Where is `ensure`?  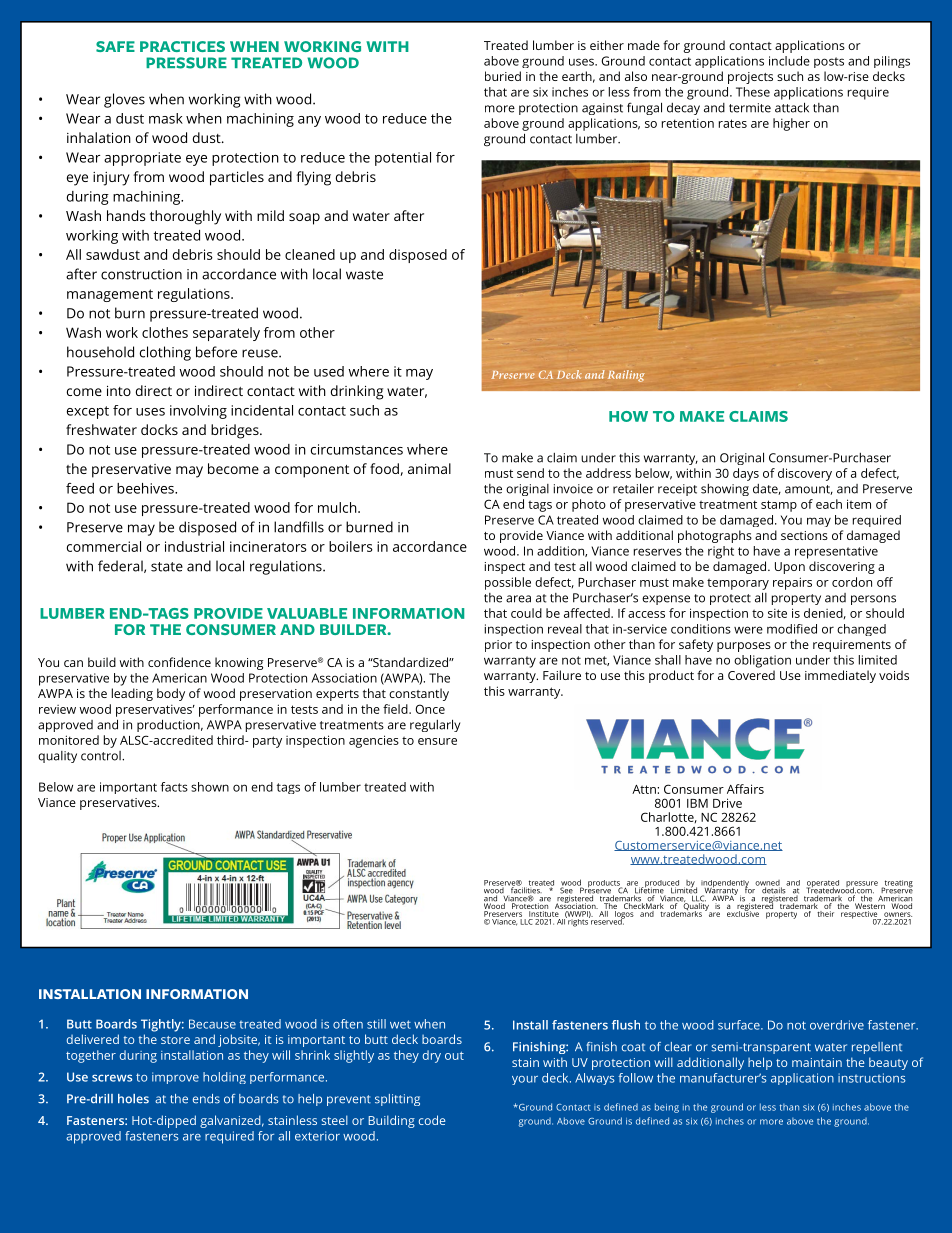
ensure is located at coordinates (437, 741).
